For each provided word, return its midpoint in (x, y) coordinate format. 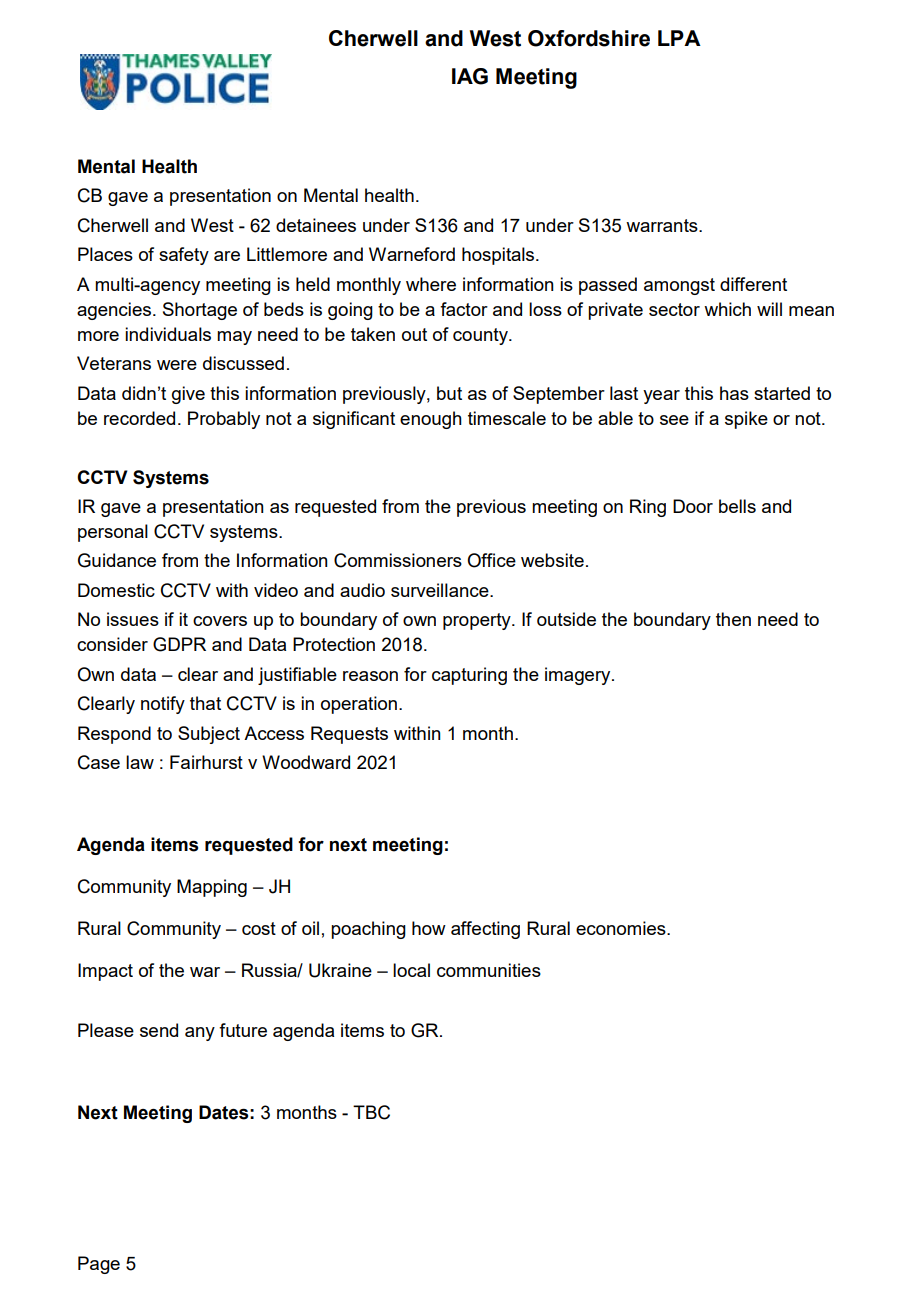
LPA (679, 38)
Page (99, 1265)
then (733, 619)
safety (184, 256)
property (478, 621)
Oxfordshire (589, 38)
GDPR (179, 644)
